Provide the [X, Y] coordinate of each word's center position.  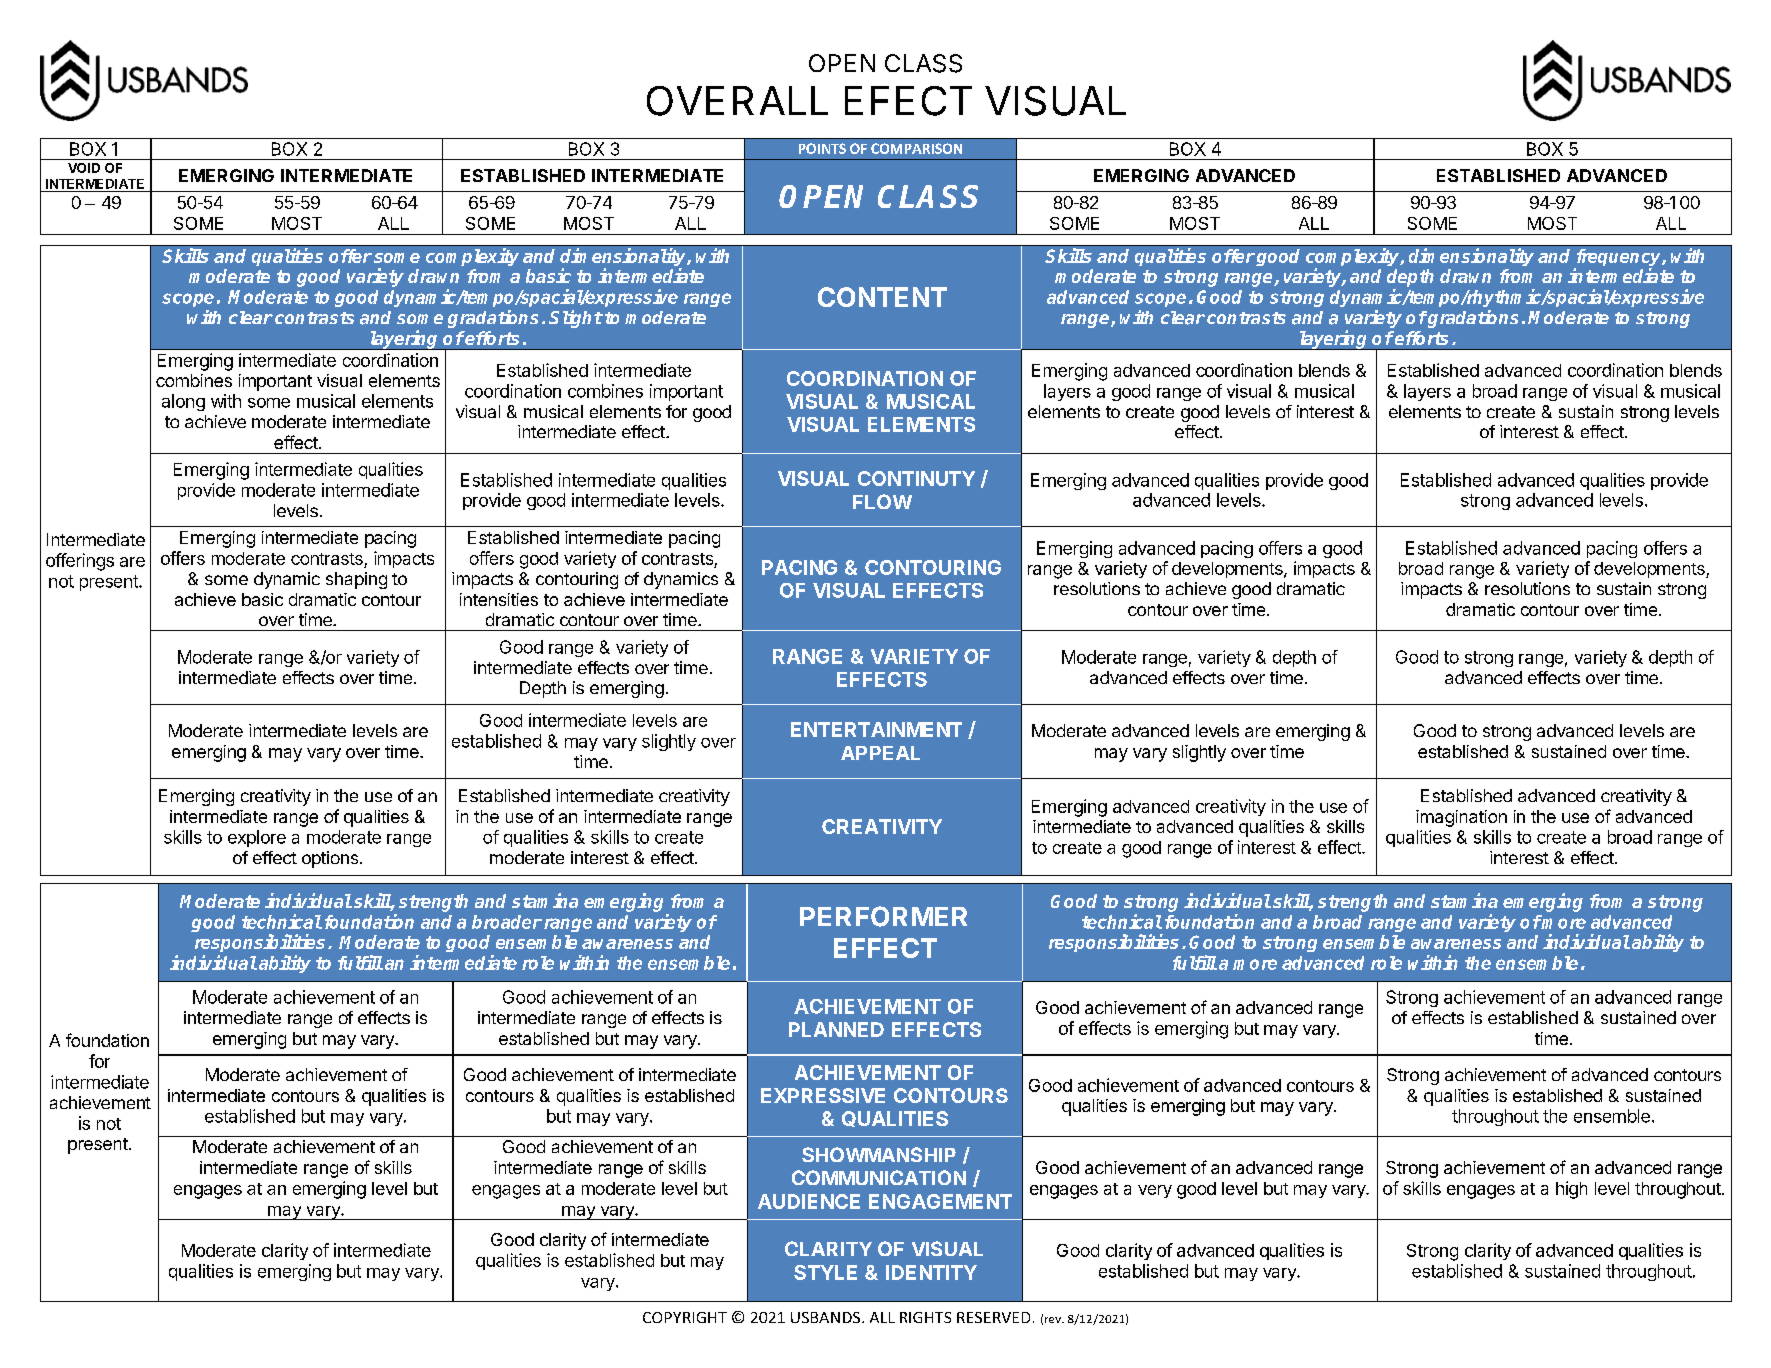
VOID [84, 168]
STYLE [825, 1272]
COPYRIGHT [685, 1317]
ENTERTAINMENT [876, 729]
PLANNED [836, 1029]
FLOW [882, 501]
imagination [1461, 818]
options [331, 859]
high [1571, 1190]
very [1155, 1191]
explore [257, 838]
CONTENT [882, 297]
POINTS [822, 148]
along [183, 402]
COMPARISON [916, 148]
